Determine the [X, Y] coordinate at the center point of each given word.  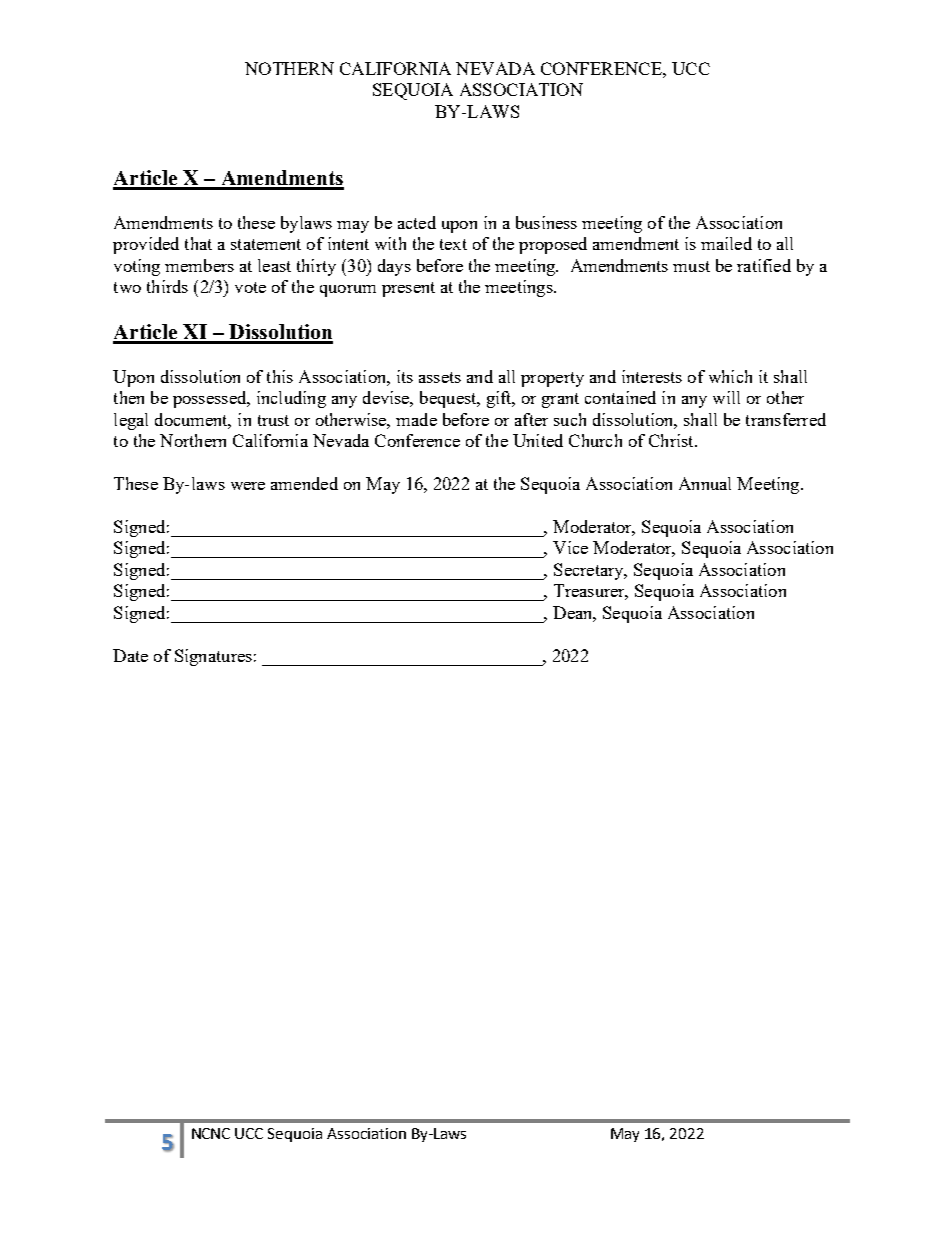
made [416, 419]
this [280, 376]
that [198, 243]
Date [130, 655]
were [248, 486]
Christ [672, 440]
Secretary [590, 571]
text [453, 244]
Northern [193, 440]
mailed [726, 243]
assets [440, 377]
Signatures [213, 657]
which [730, 376]
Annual [705, 483]
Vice [570, 547]
